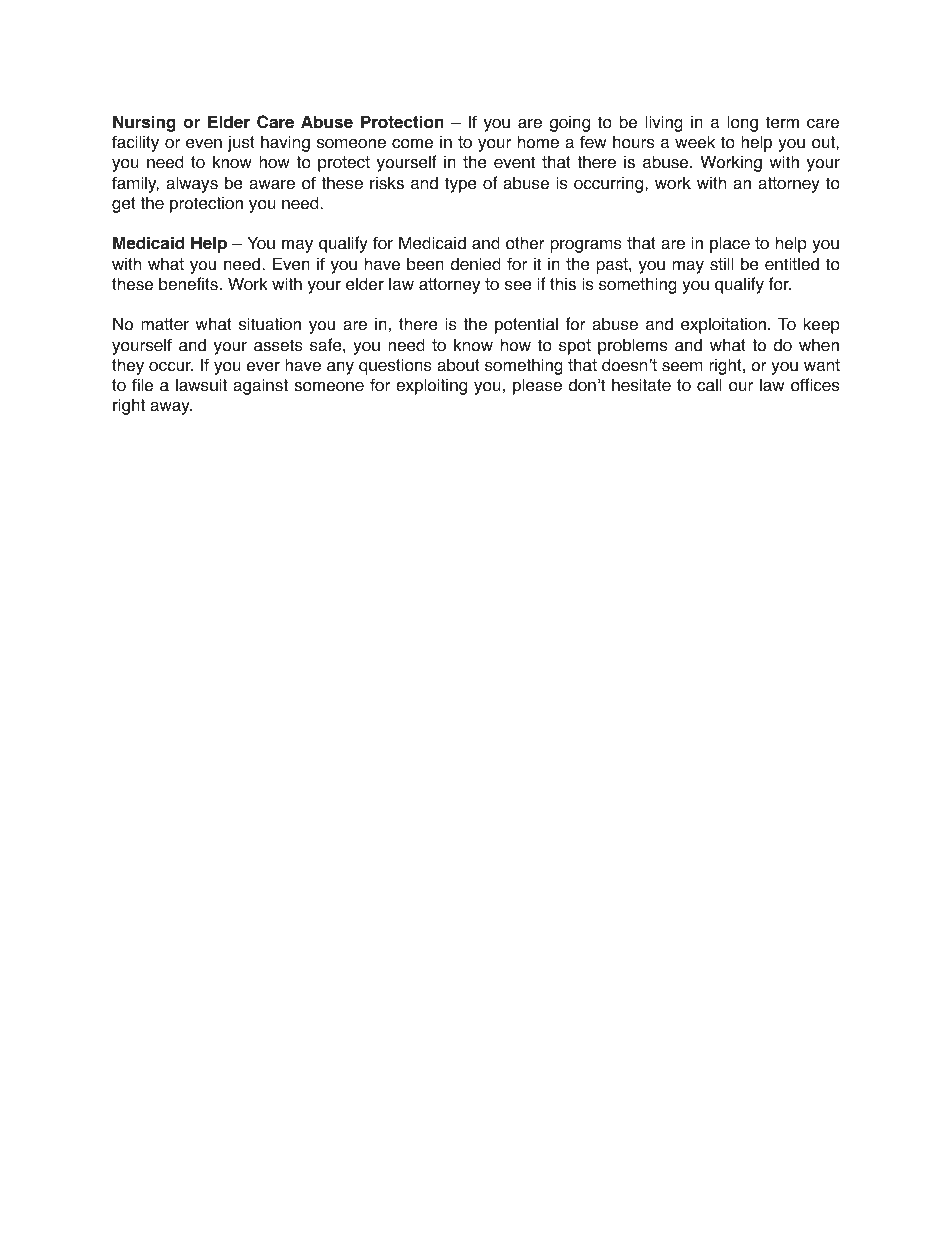  What do you see at coordinates (723, 325) in the screenshot?
I see `exploitation` at bounding box center [723, 325].
